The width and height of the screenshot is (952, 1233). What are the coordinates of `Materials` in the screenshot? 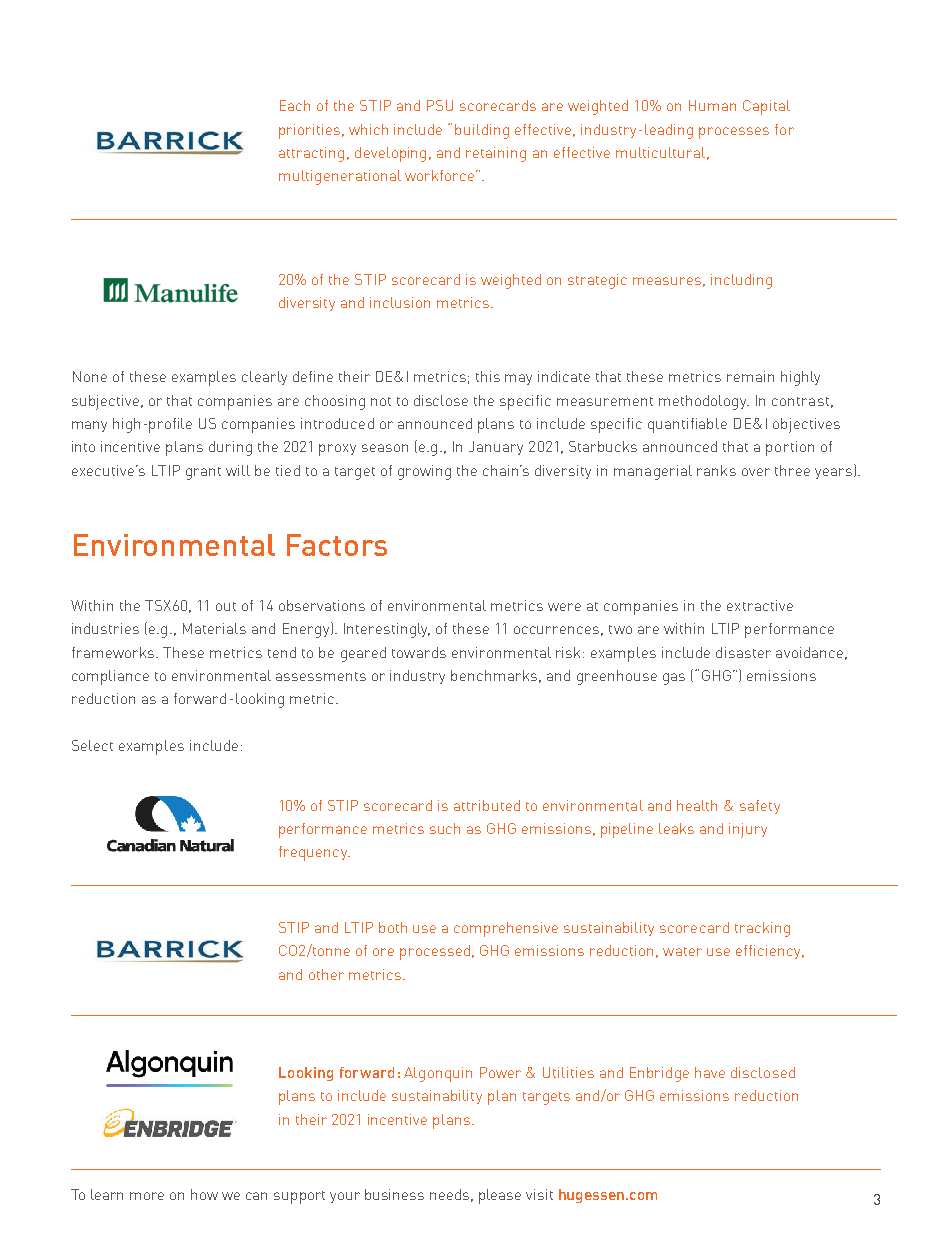 It's located at (214, 628).
